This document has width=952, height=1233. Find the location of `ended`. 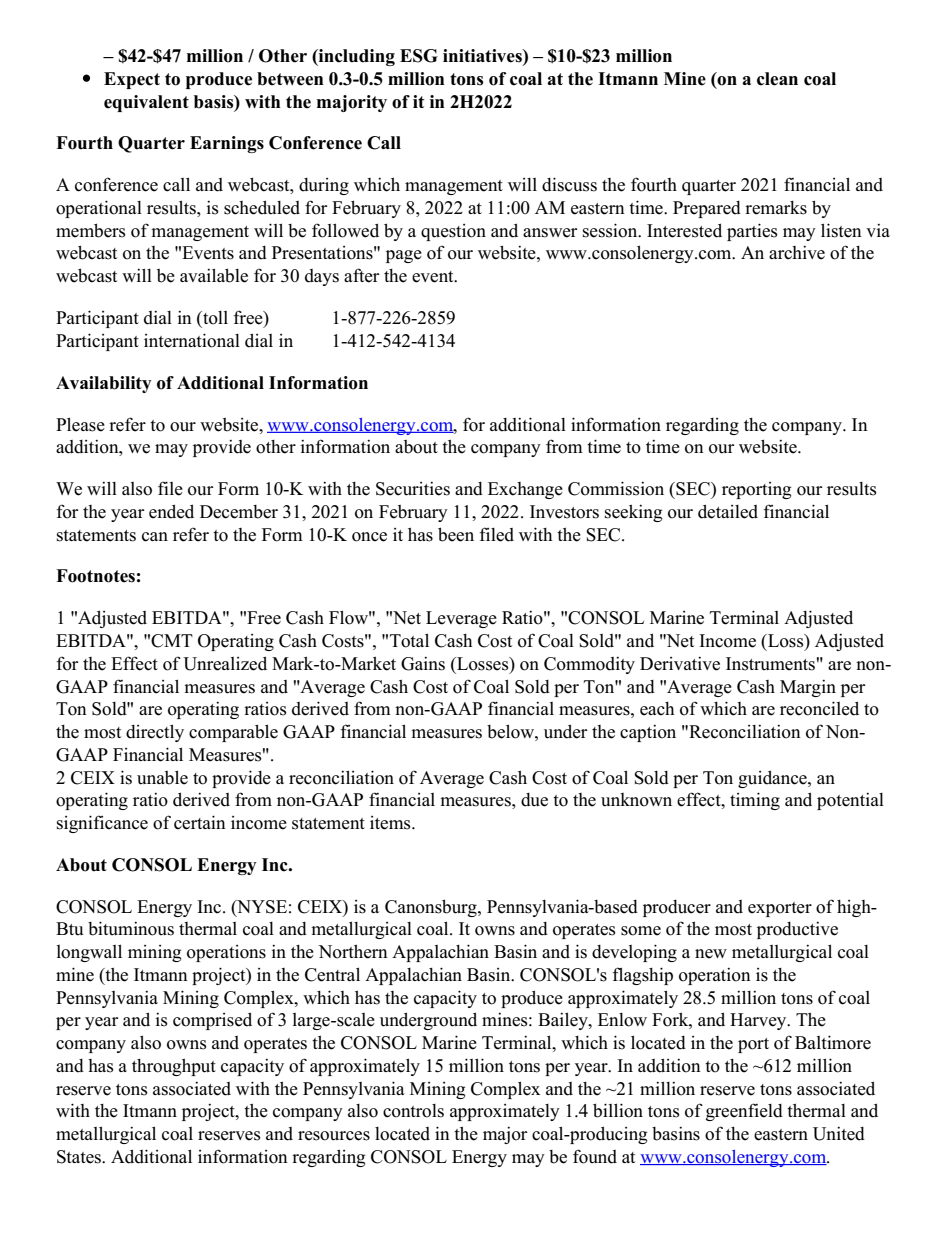

ended is located at coordinates (171, 511).
